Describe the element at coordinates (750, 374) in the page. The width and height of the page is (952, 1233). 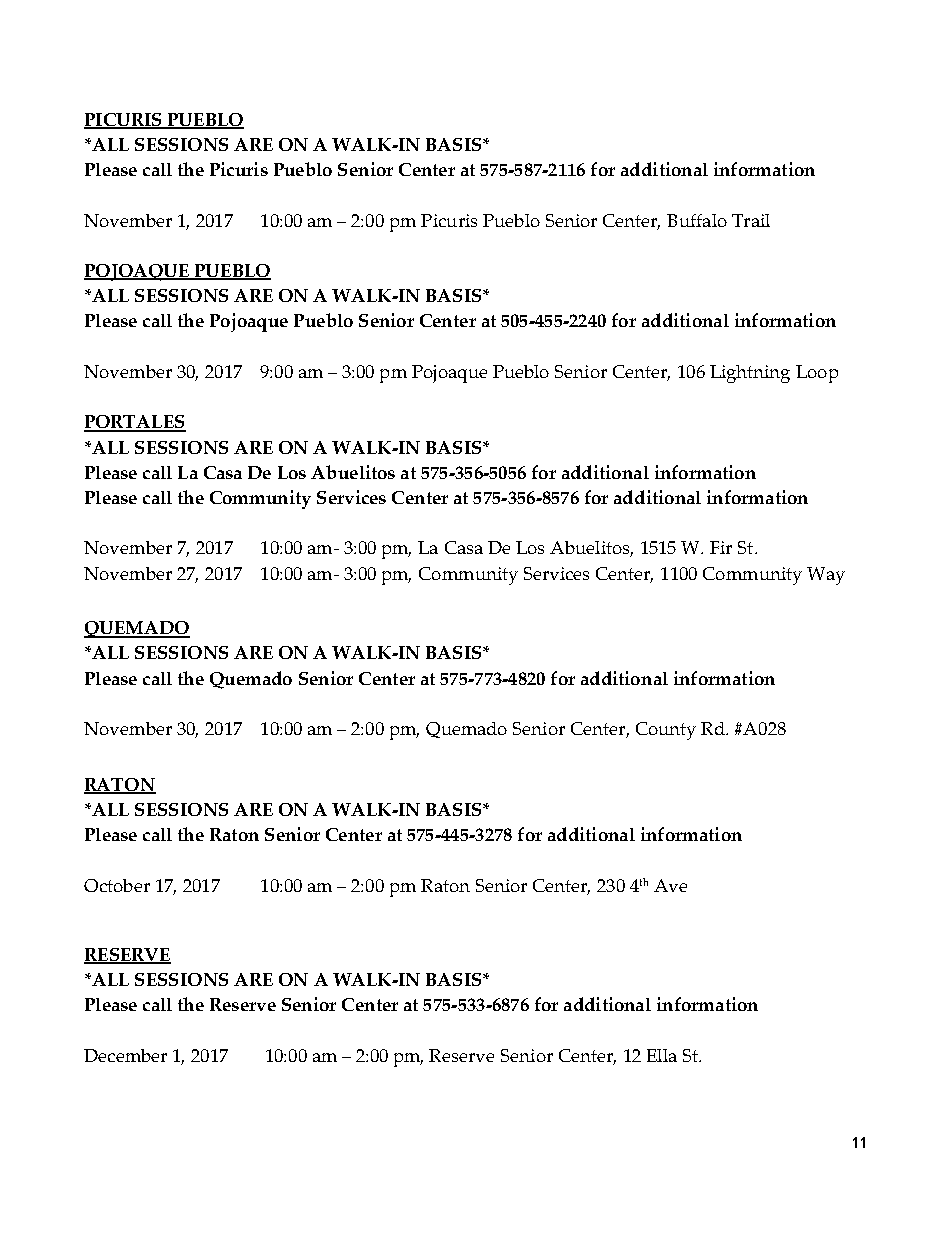
I see `Lightning` at that location.
